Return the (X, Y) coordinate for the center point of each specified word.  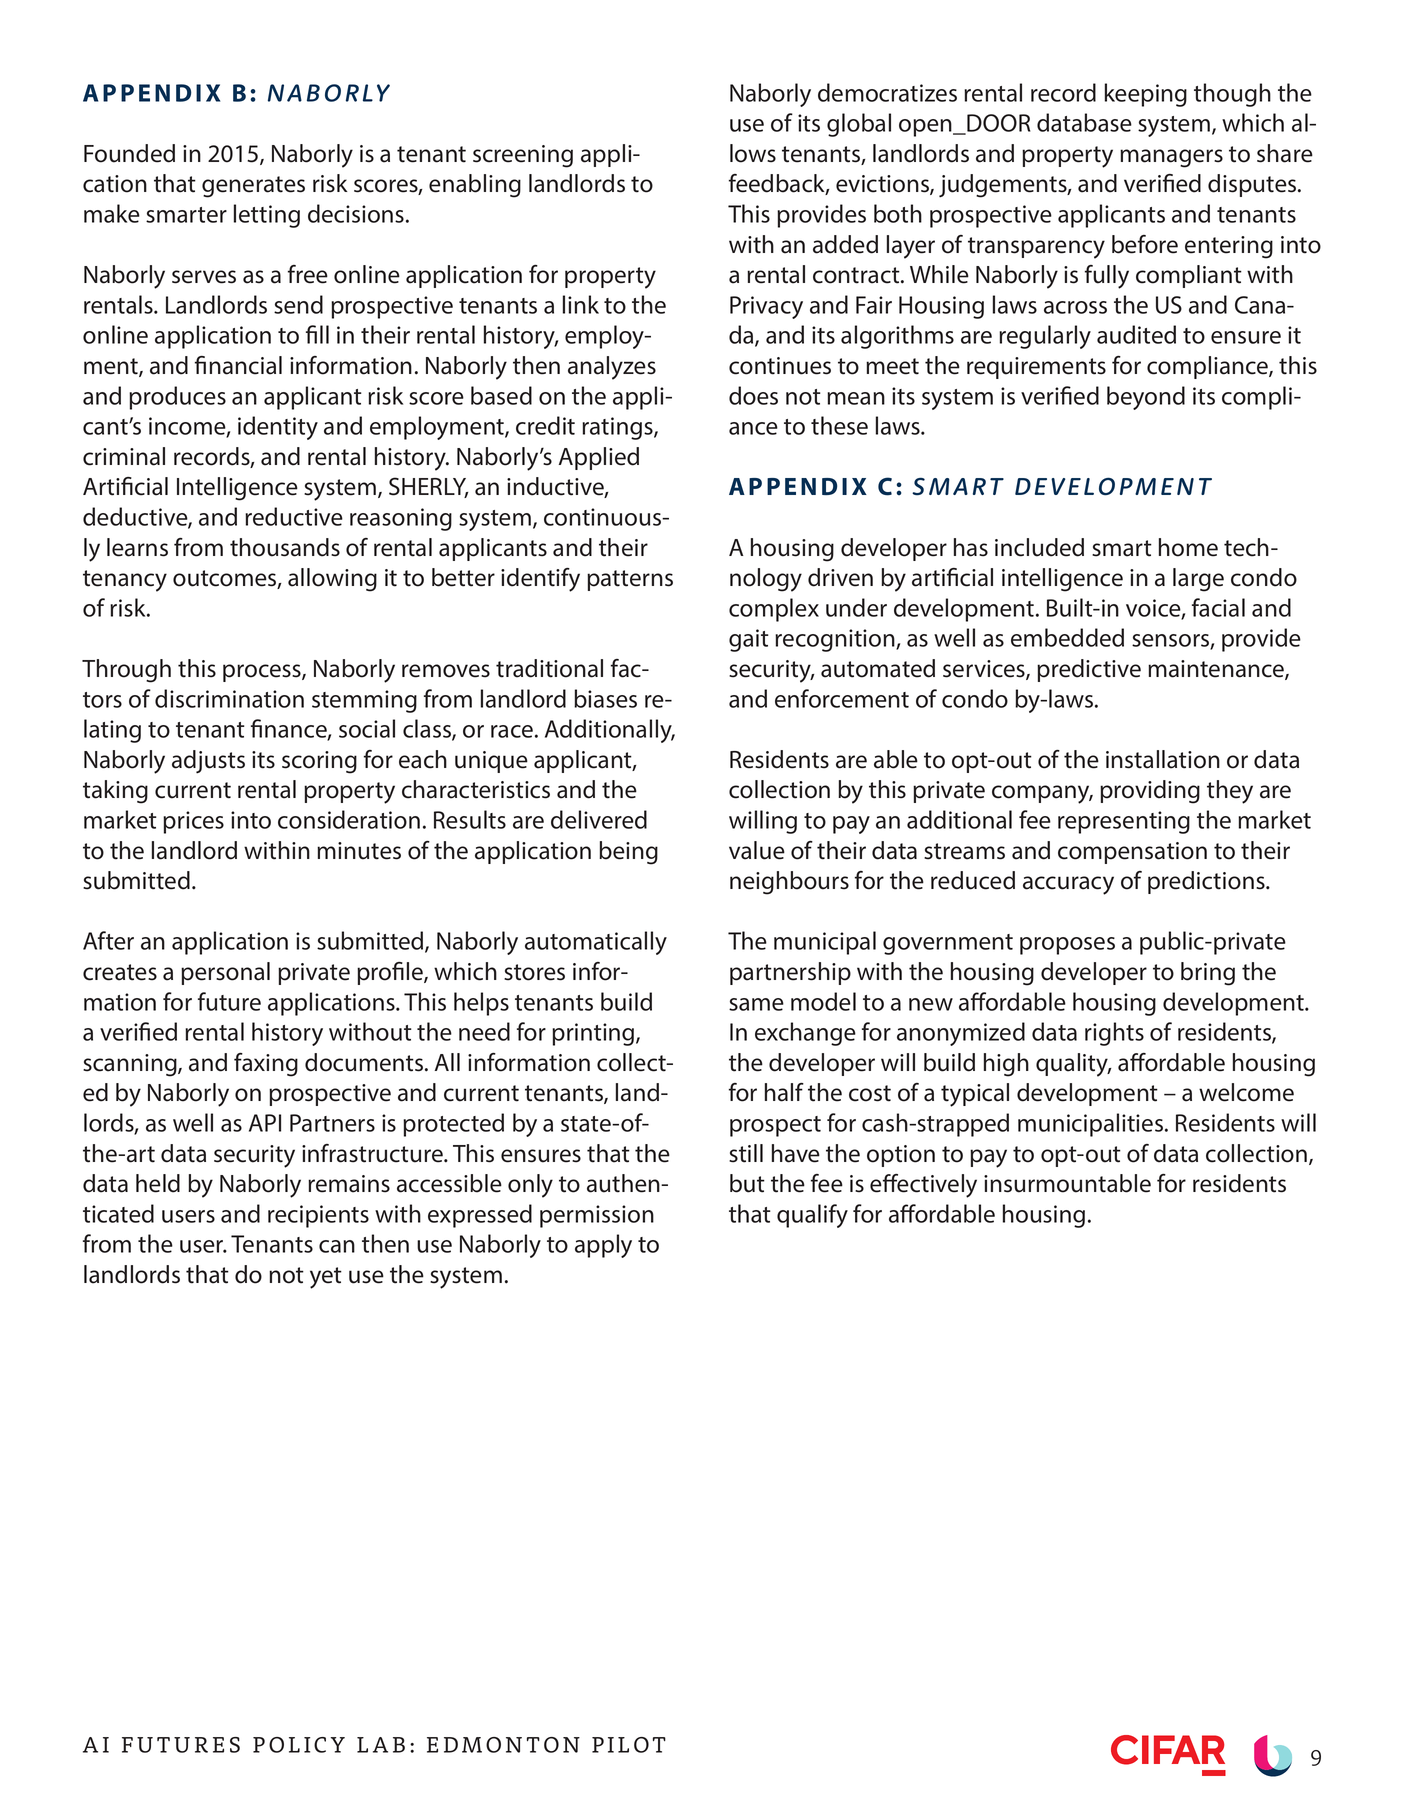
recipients (318, 1216)
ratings (618, 428)
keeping (1146, 95)
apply (603, 1246)
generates (253, 187)
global (859, 125)
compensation (1132, 853)
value (757, 850)
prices (193, 822)
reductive (294, 516)
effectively (923, 1186)
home (1188, 547)
